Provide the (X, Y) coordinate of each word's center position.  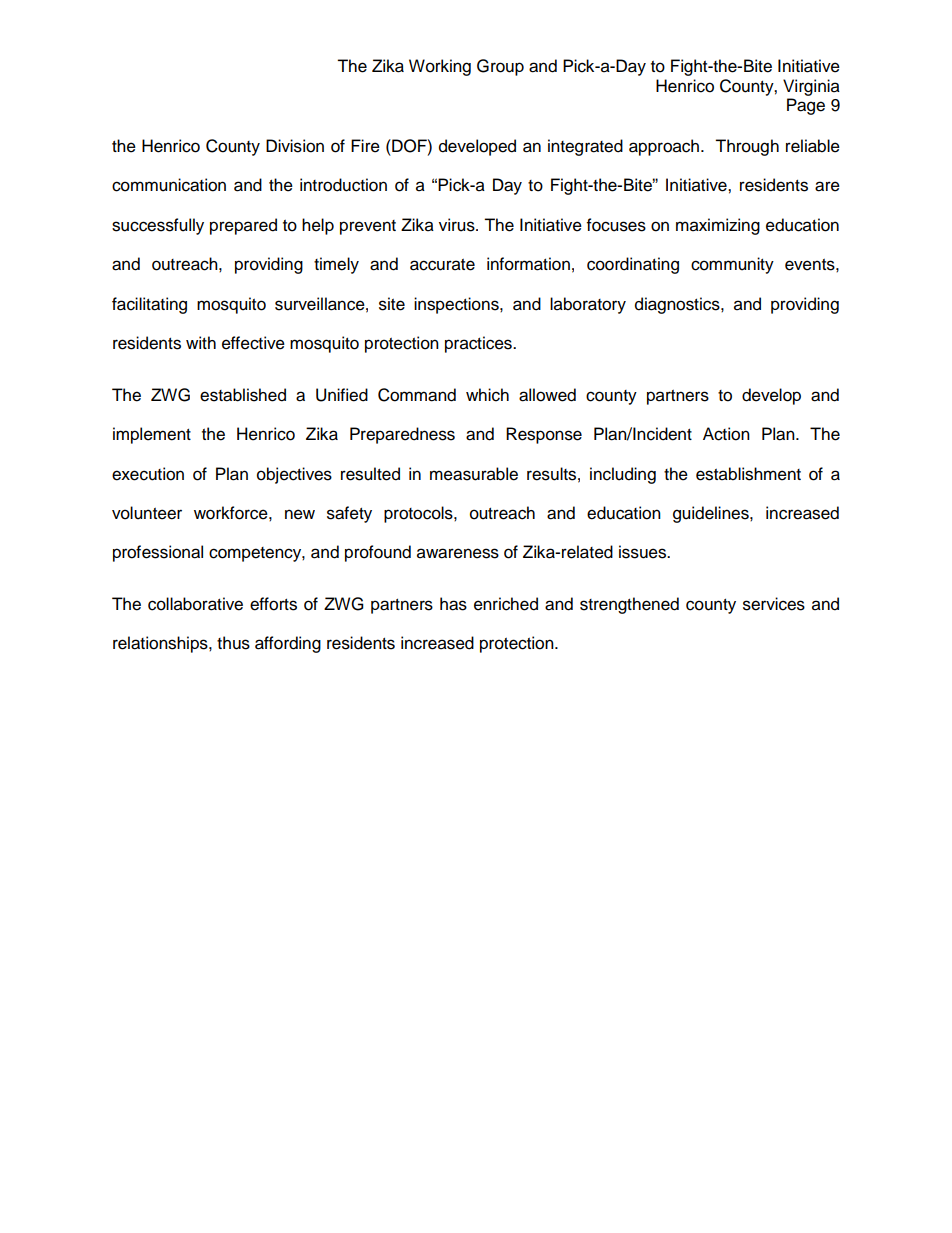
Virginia (811, 87)
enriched (506, 604)
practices (479, 344)
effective (253, 343)
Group (500, 67)
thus (233, 643)
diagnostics (678, 305)
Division (295, 146)
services (774, 604)
